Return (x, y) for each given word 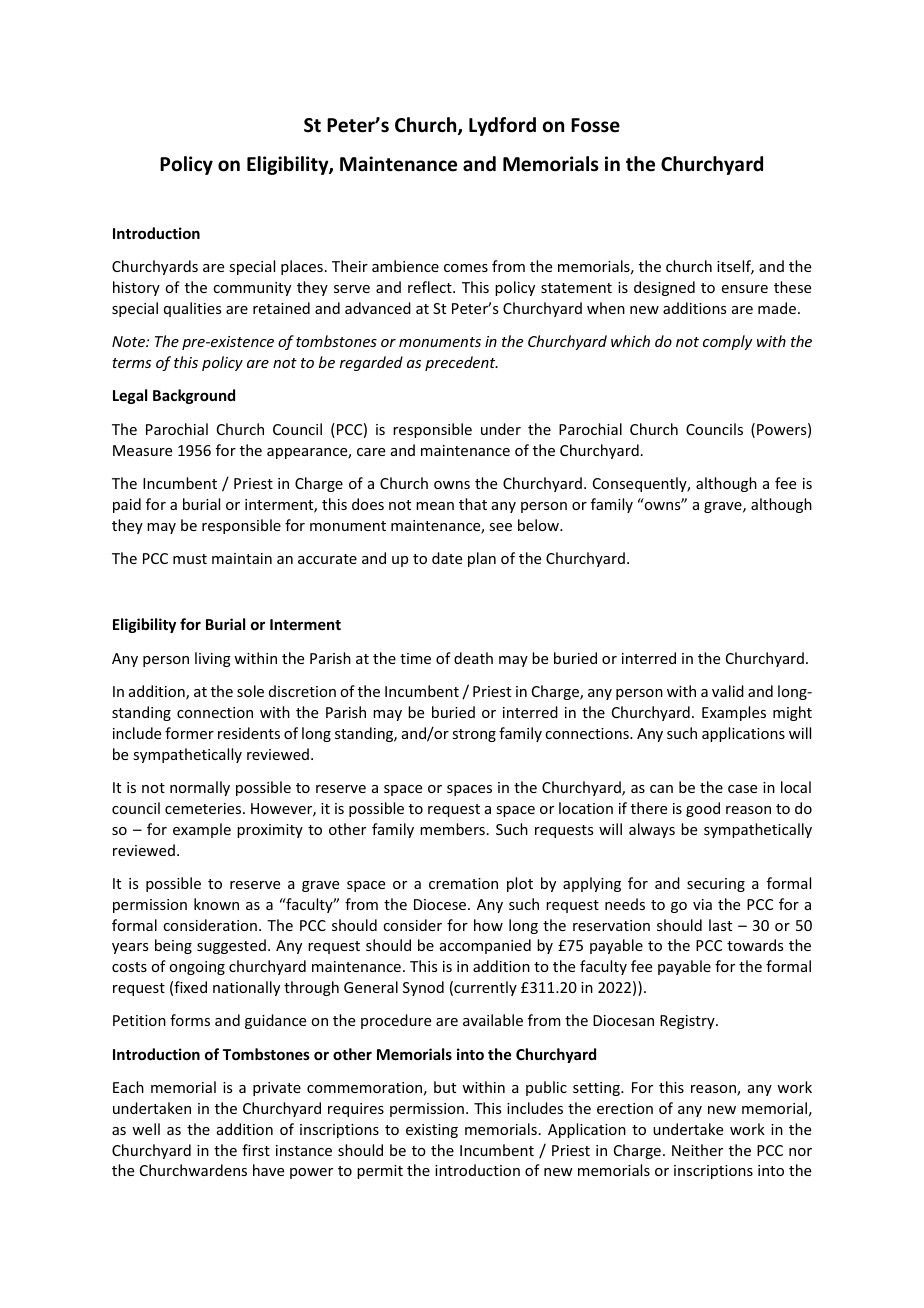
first (256, 1150)
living (213, 659)
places (302, 267)
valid (728, 691)
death (473, 658)
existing (432, 1131)
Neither (697, 1150)
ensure (745, 289)
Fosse (595, 125)
